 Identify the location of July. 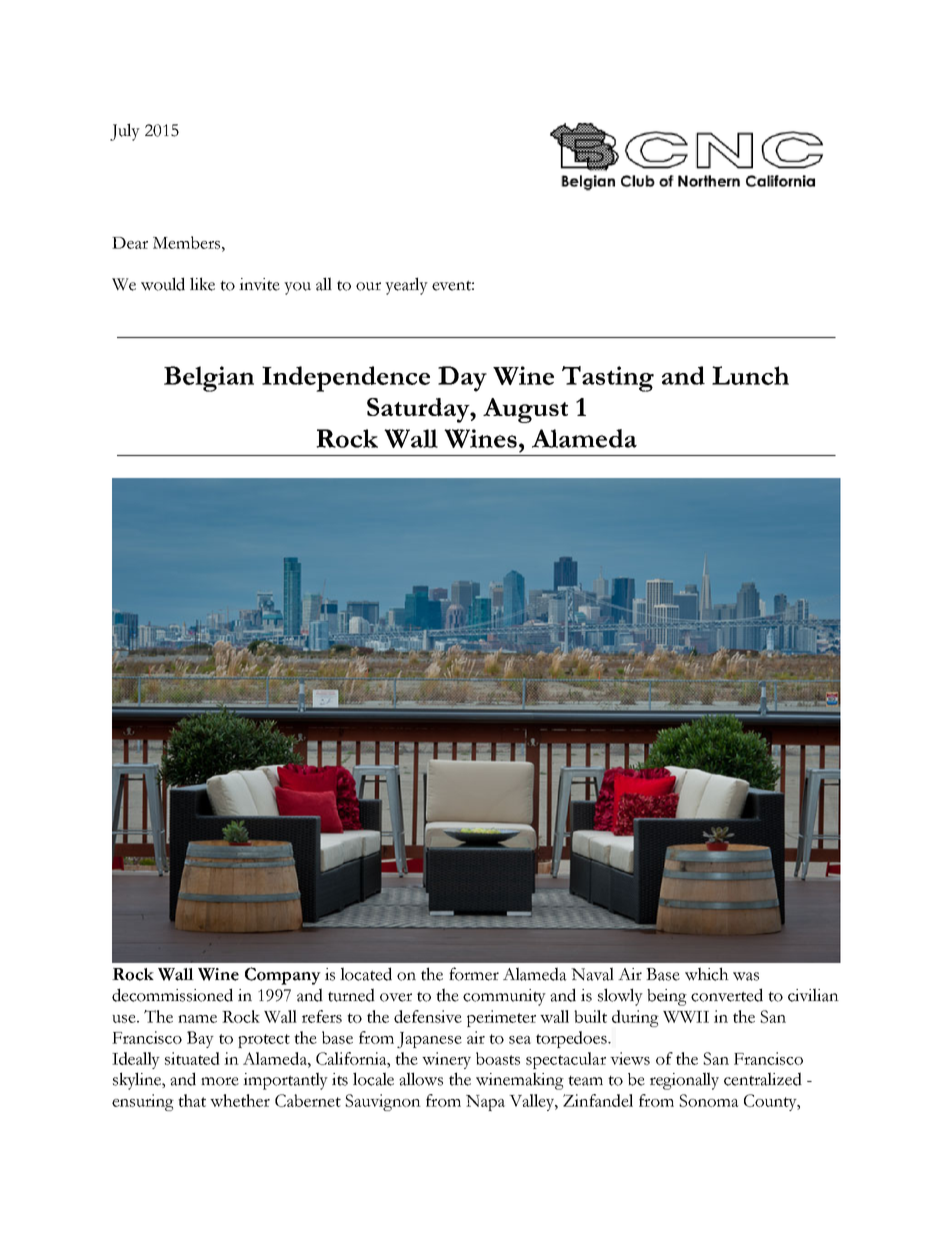
(125, 132).
